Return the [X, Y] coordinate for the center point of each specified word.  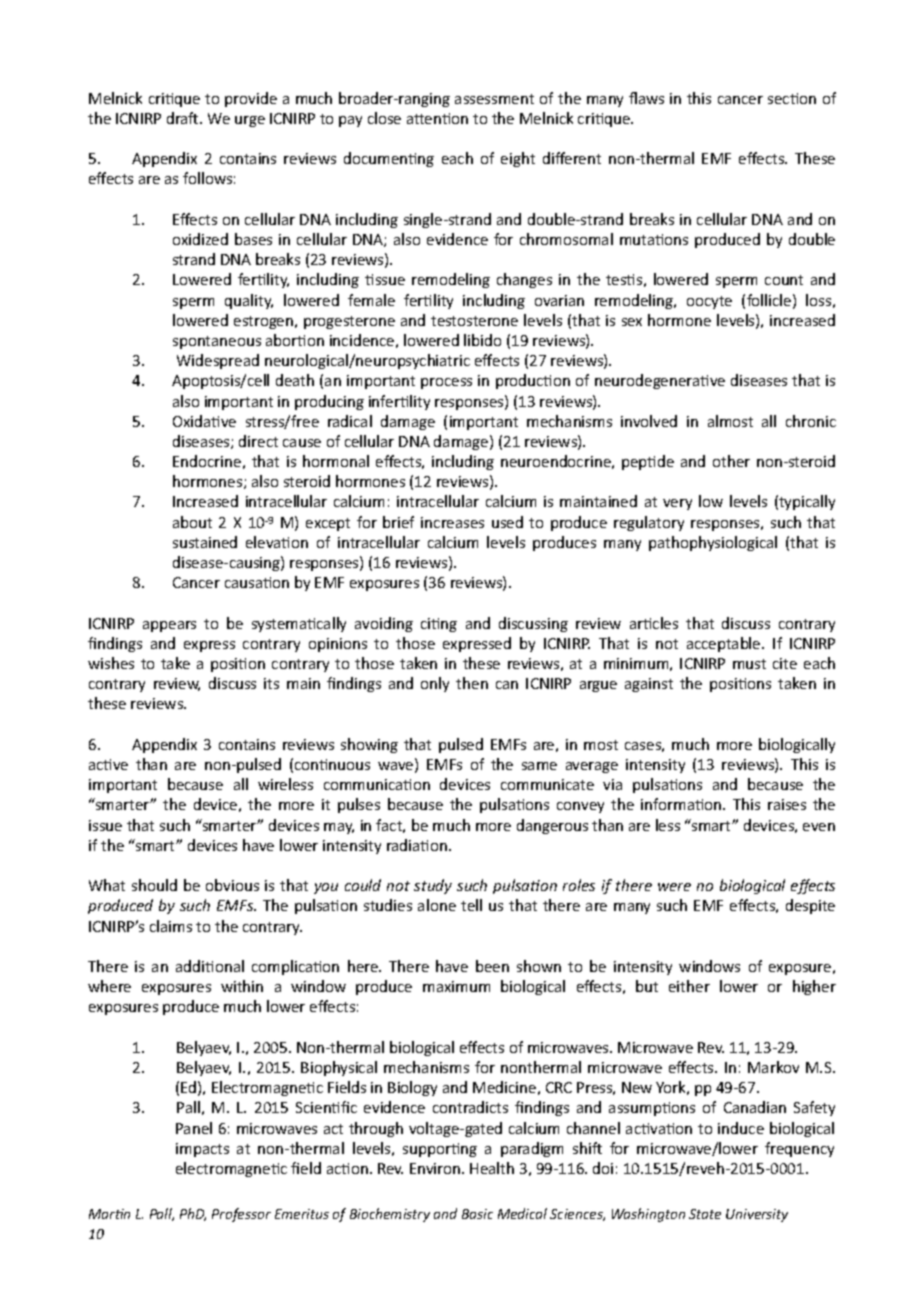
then [472, 683]
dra [178, 118]
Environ [436, 1168]
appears [169, 626]
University [757, 1215]
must [749, 664]
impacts [202, 1150]
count [784, 280]
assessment [494, 99]
